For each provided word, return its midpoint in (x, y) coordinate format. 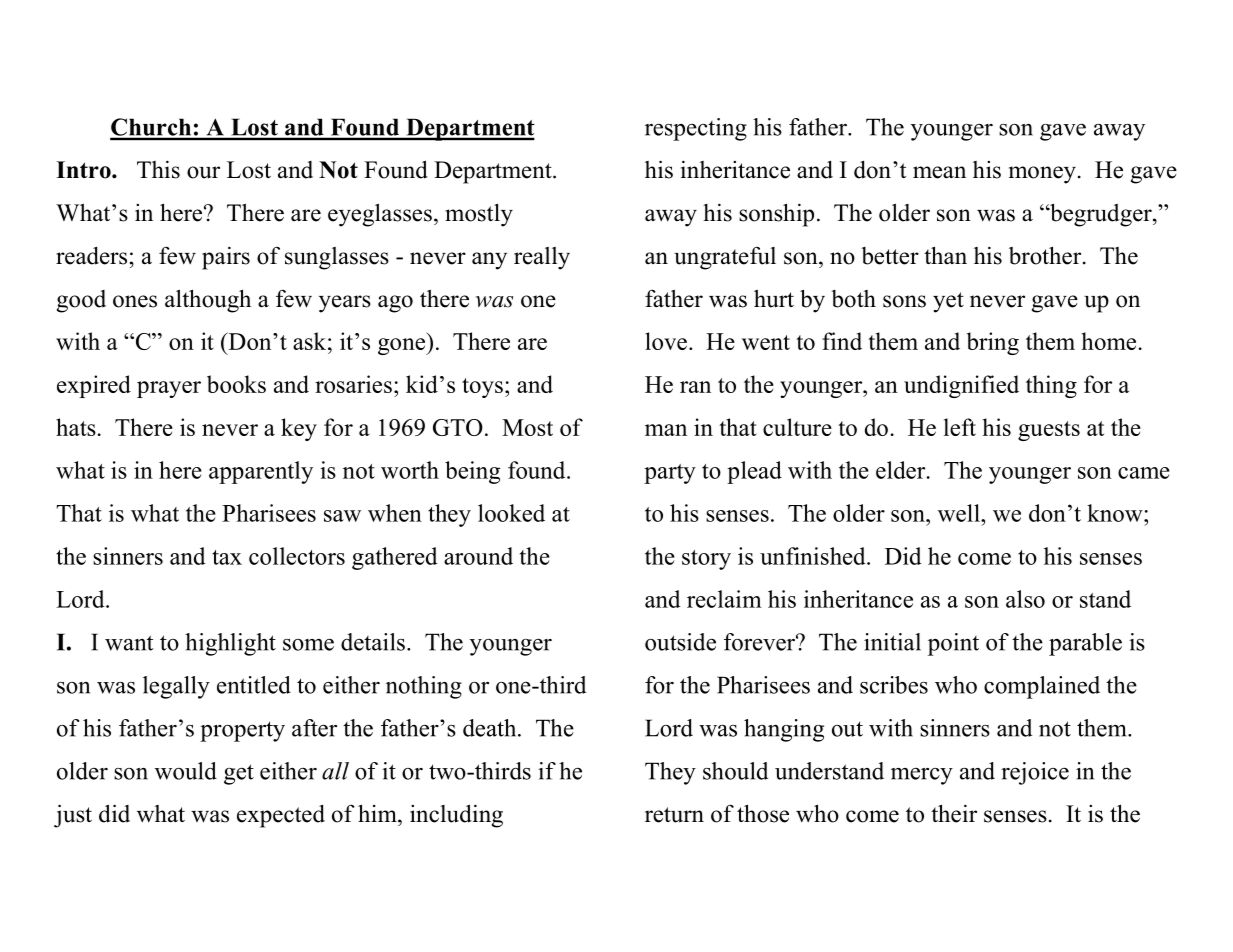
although (208, 301)
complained (1042, 687)
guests (1049, 431)
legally (176, 687)
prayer (169, 389)
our (203, 172)
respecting (696, 129)
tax (227, 557)
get (239, 774)
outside (680, 642)
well (960, 513)
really (542, 258)
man (666, 430)
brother (1046, 255)
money (1042, 175)
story (706, 560)
